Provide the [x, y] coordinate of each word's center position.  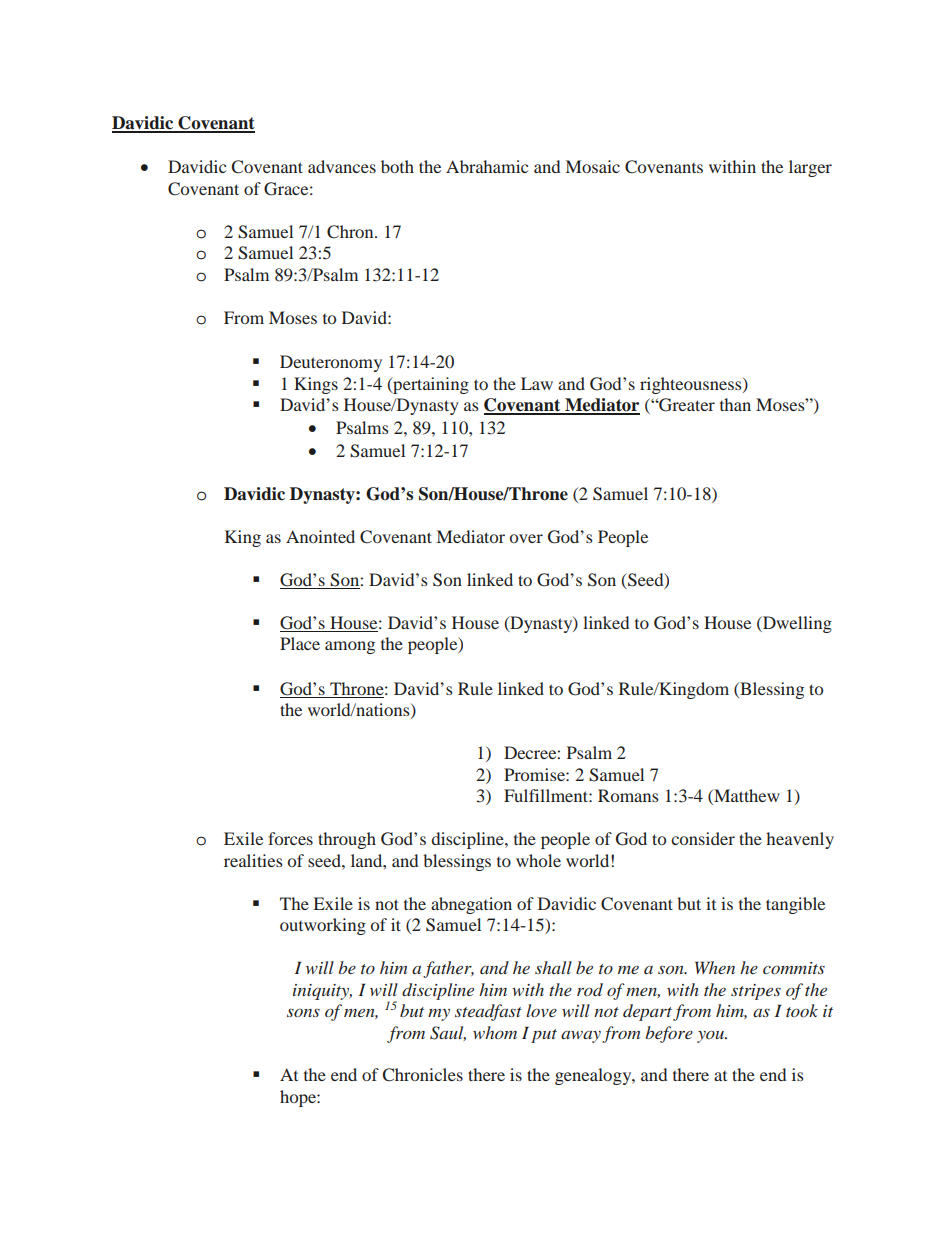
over [526, 538]
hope [299, 1098]
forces [290, 838]
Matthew [746, 797]
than [735, 404]
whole [538, 860]
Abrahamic [487, 166]
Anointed [320, 536]
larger [810, 168]
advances [342, 166]
